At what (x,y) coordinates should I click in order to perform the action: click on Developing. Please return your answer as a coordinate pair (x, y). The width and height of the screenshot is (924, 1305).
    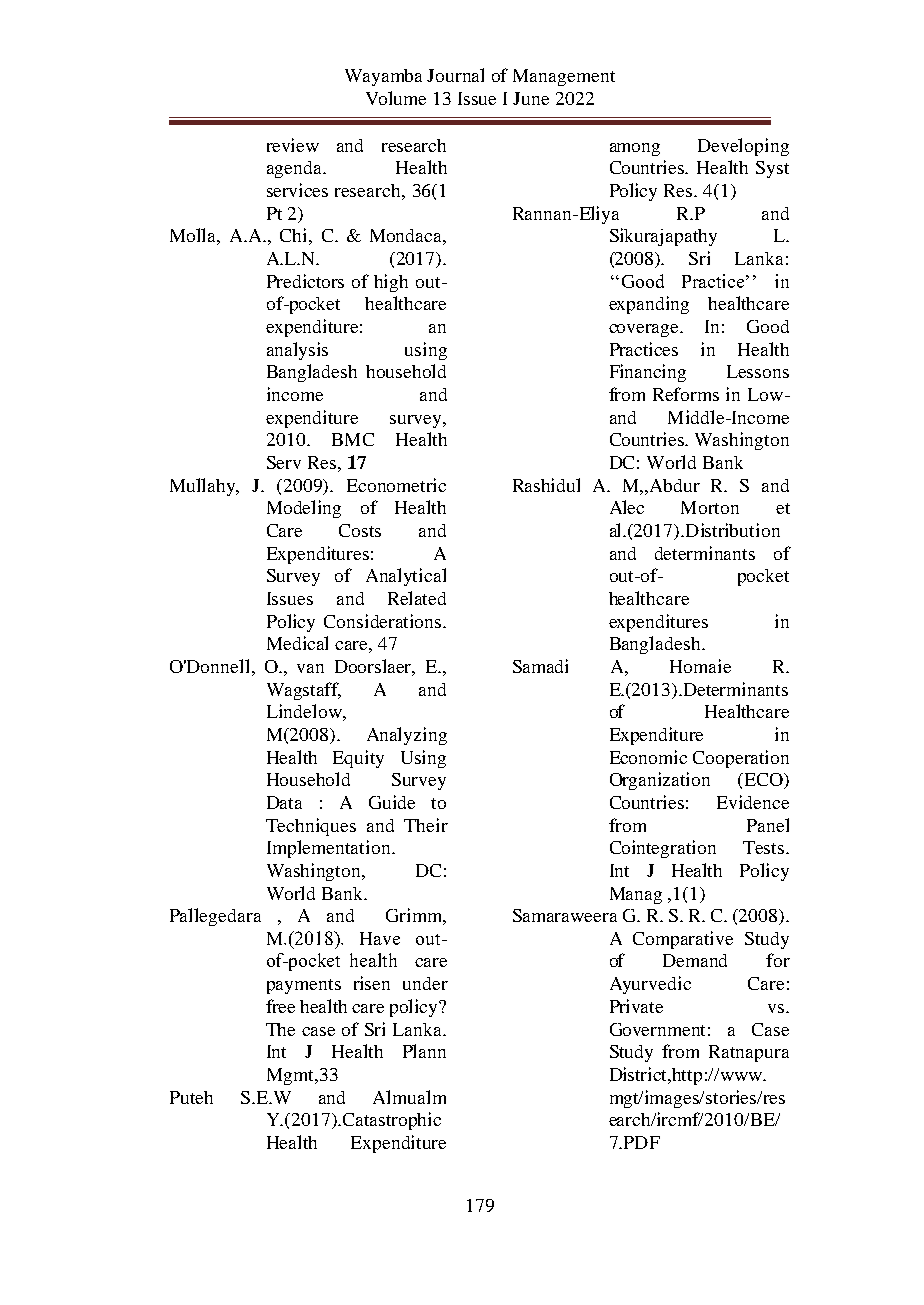
    Looking at the image, I should click on (743, 147).
